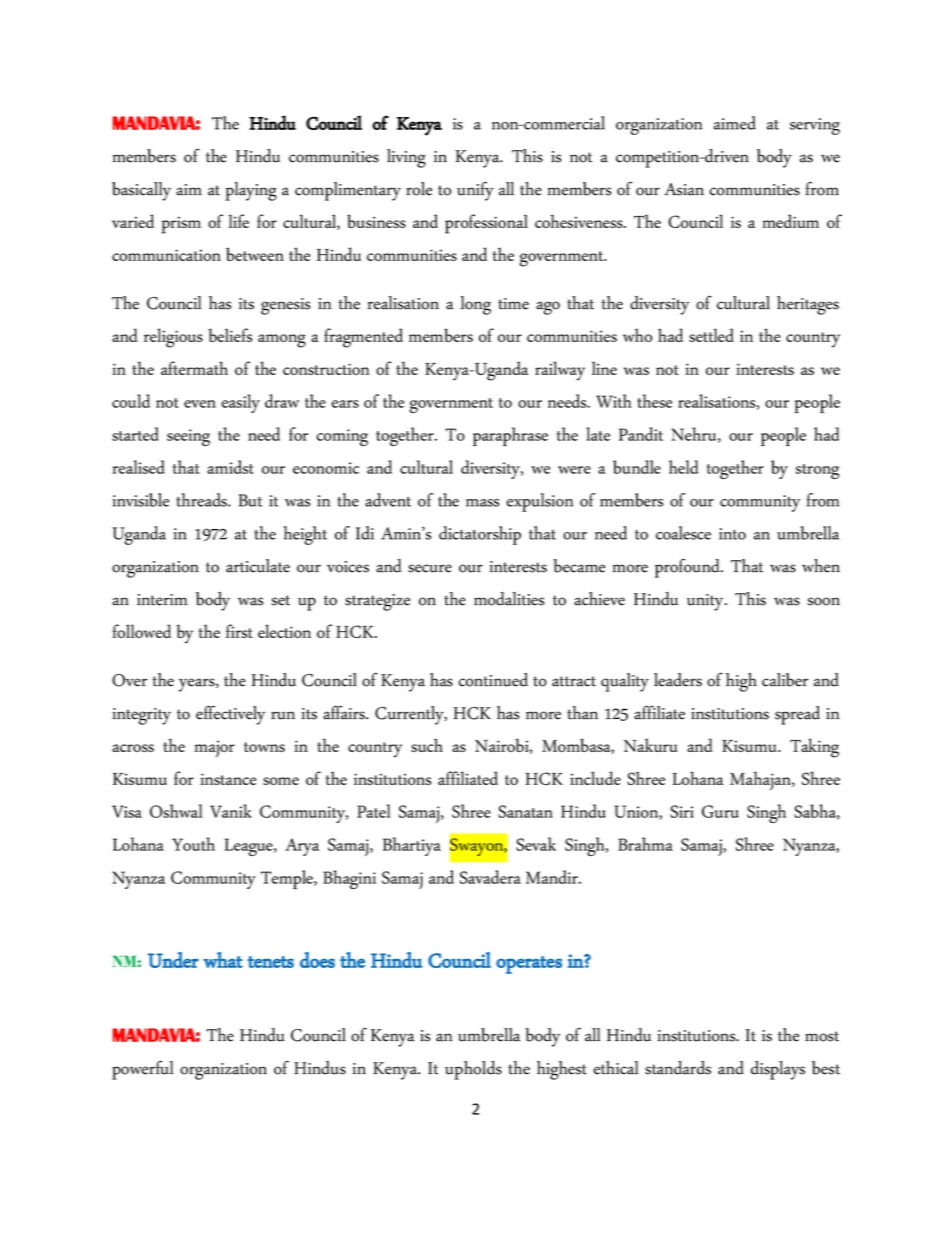 This document has height=1233, width=952. I want to click on profound, so click(688, 568).
